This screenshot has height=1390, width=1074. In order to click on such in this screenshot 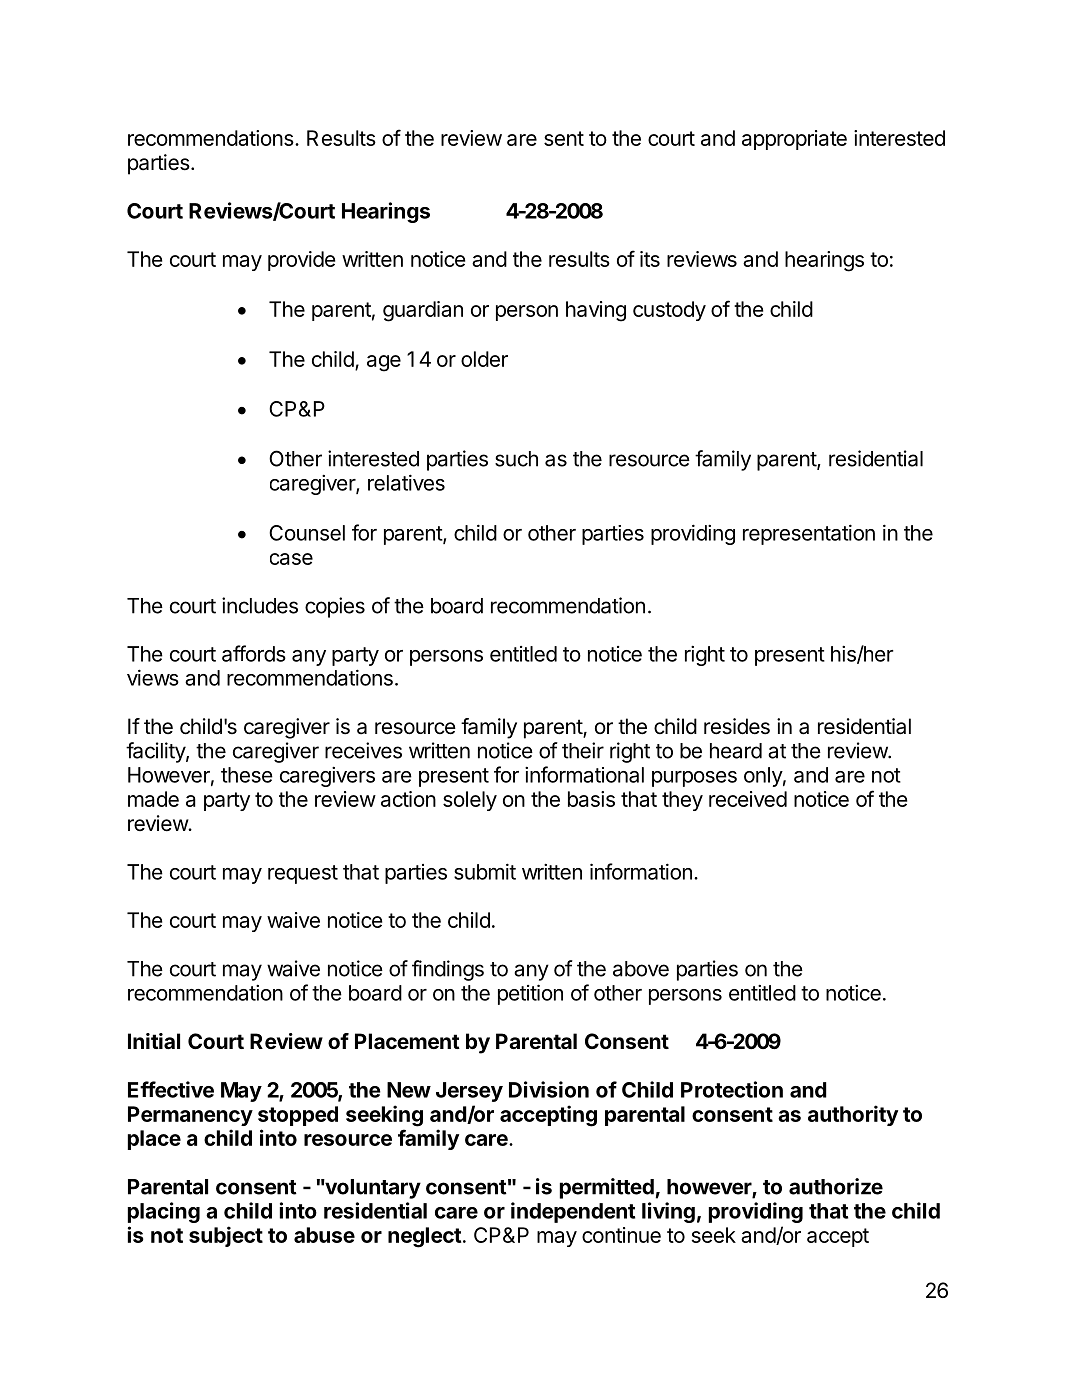, I will do `click(516, 459)`.
